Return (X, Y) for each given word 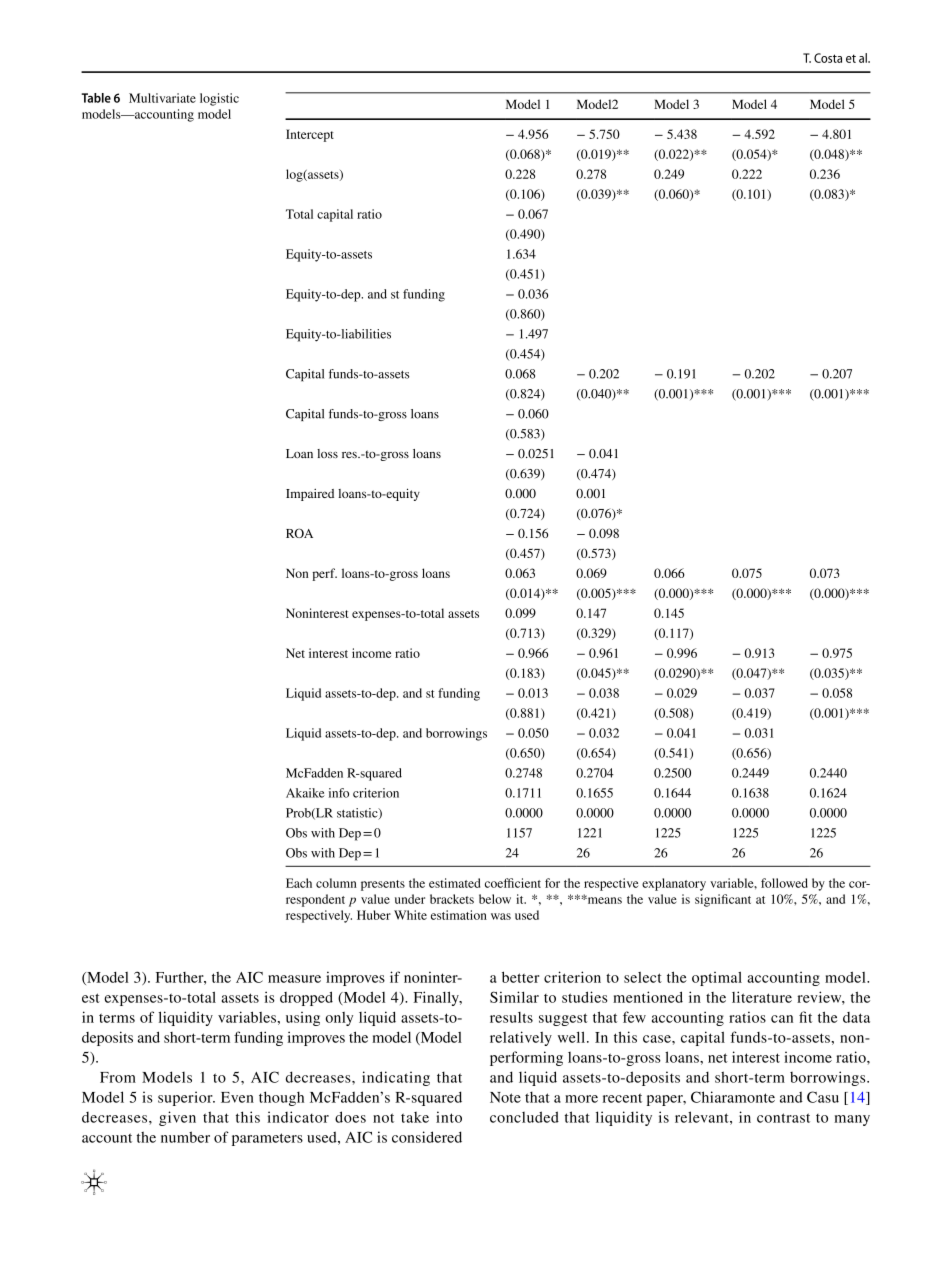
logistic (219, 99)
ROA (299, 533)
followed (784, 883)
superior (186, 1098)
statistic (358, 814)
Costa (828, 58)
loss (327, 453)
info (339, 793)
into (449, 1117)
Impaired (310, 495)
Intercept (310, 135)
